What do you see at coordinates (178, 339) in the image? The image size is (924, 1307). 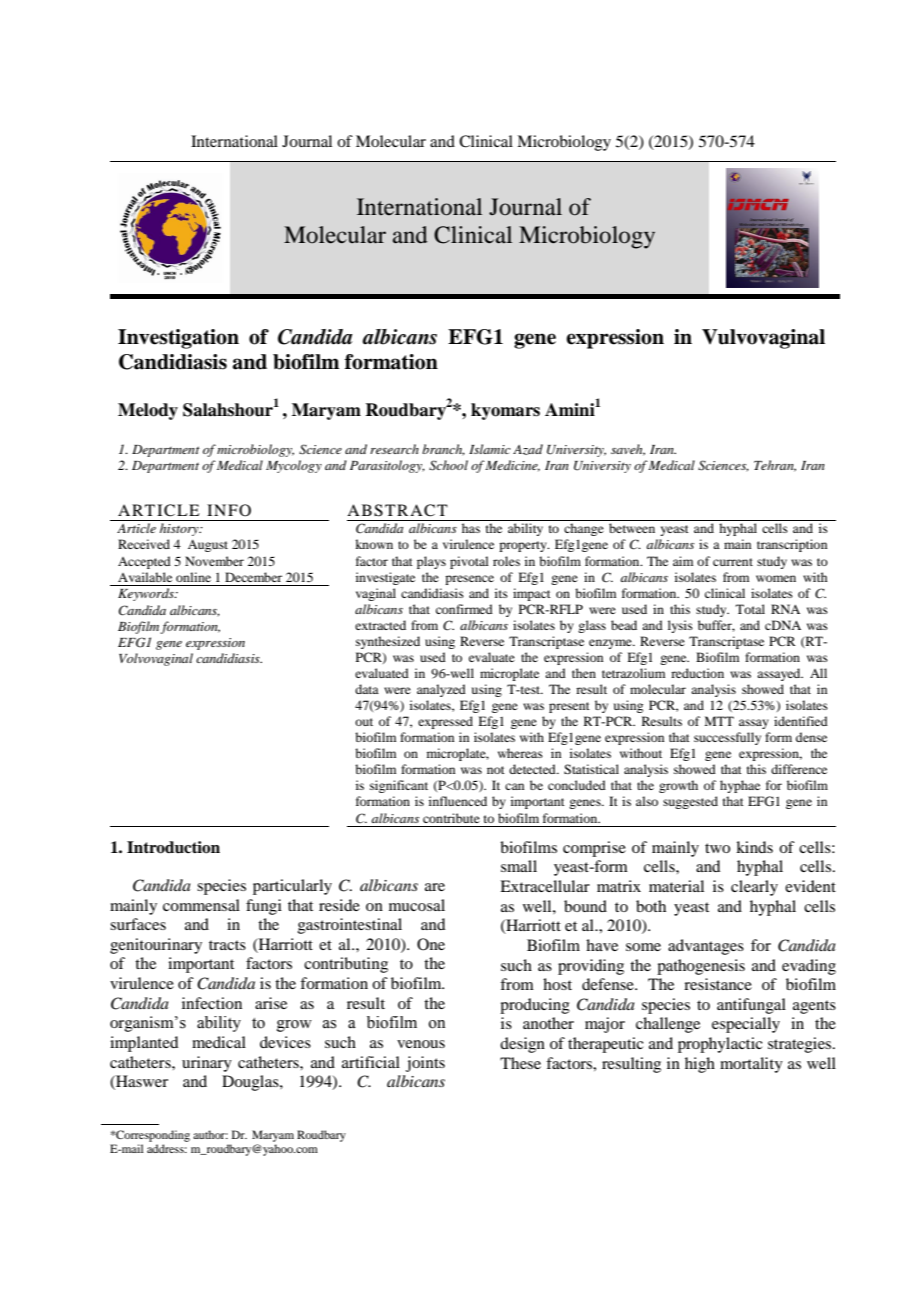 I see `Investigation` at bounding box center [178, 339].
